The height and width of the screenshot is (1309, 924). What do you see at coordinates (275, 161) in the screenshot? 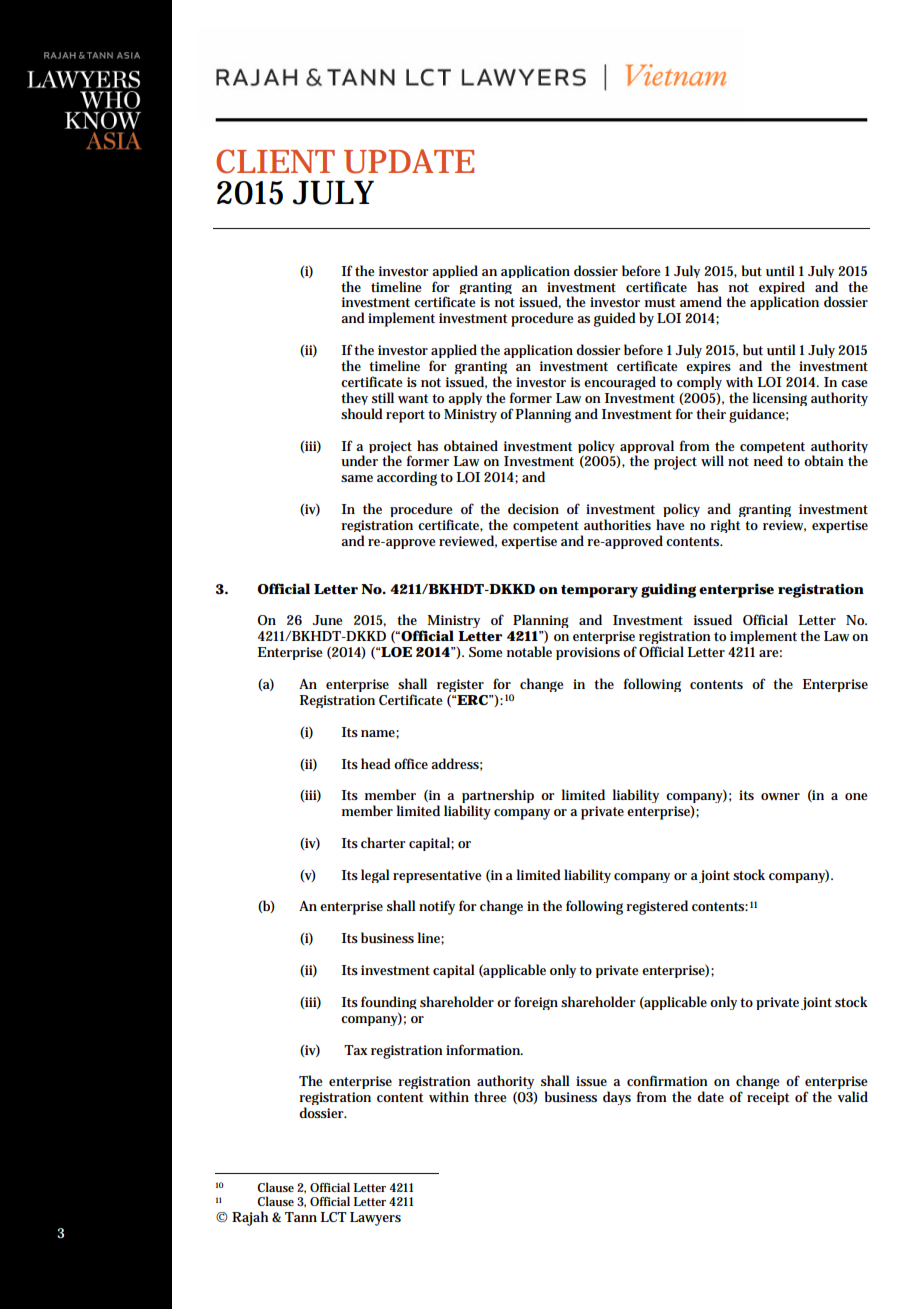
I see `CLIENT` at bounding box center [275, 161].
